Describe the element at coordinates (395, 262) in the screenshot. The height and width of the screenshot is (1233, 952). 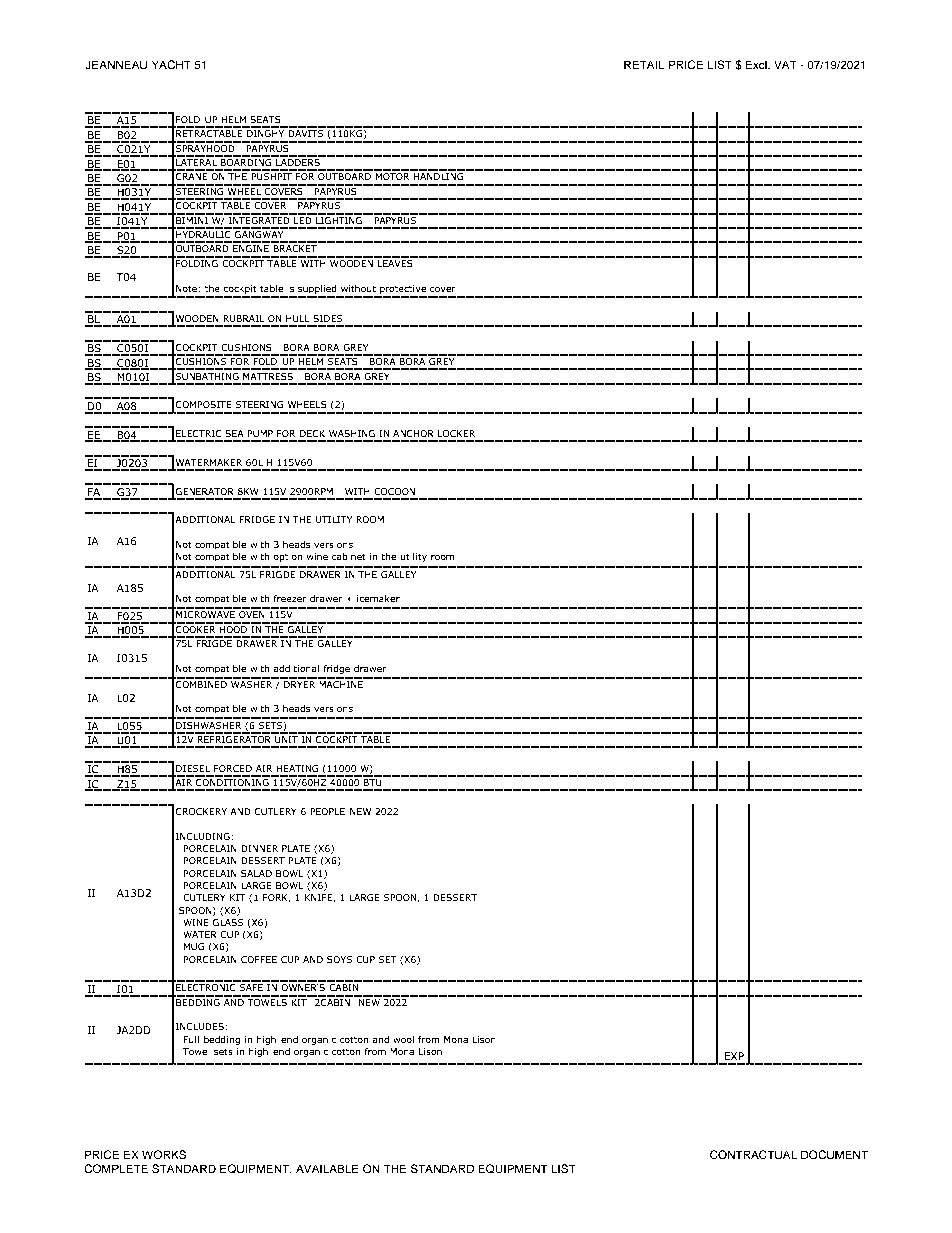
I see `LEAVES` at that location.
